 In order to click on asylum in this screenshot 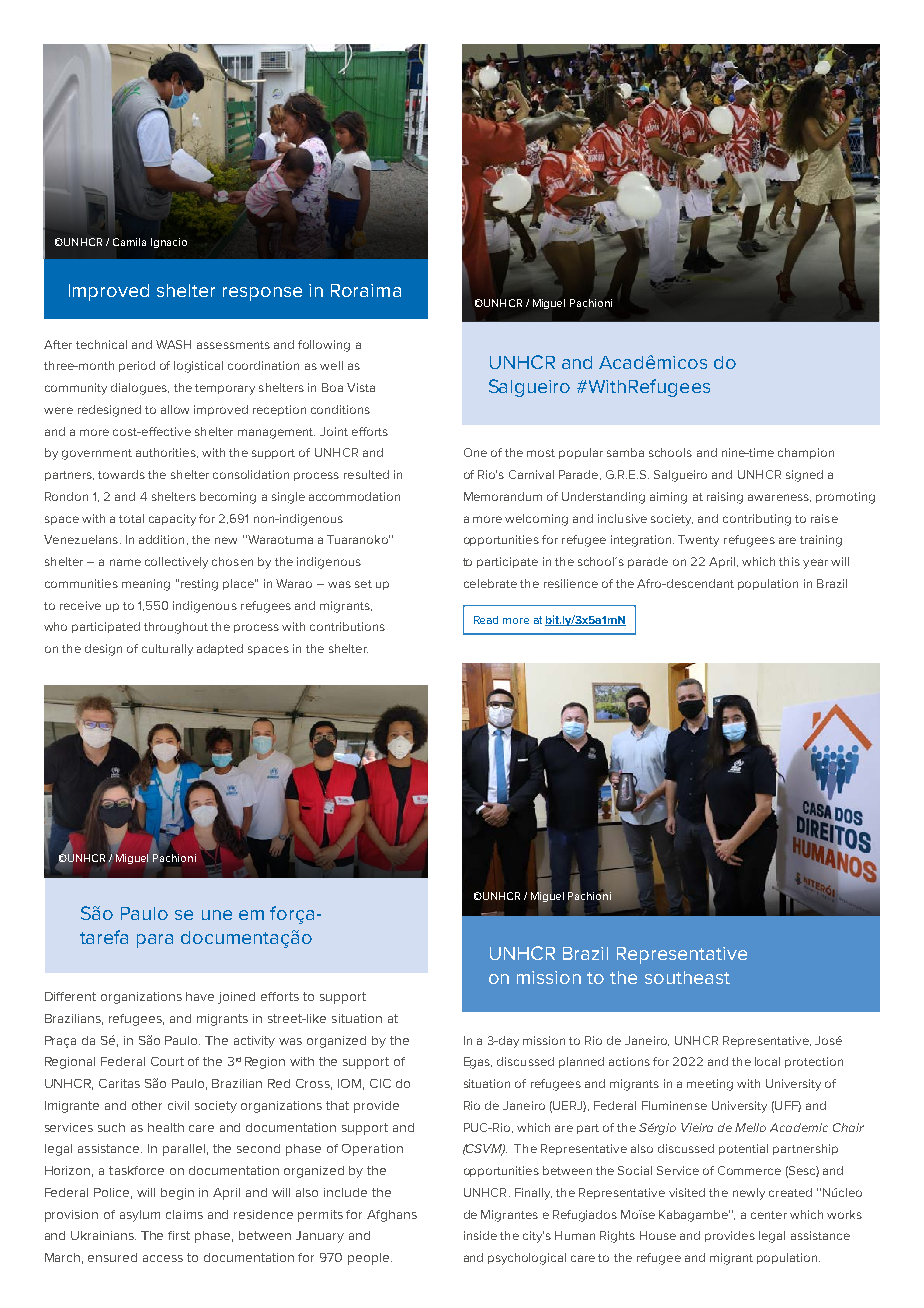, I will do `click(140, 1216)`.
